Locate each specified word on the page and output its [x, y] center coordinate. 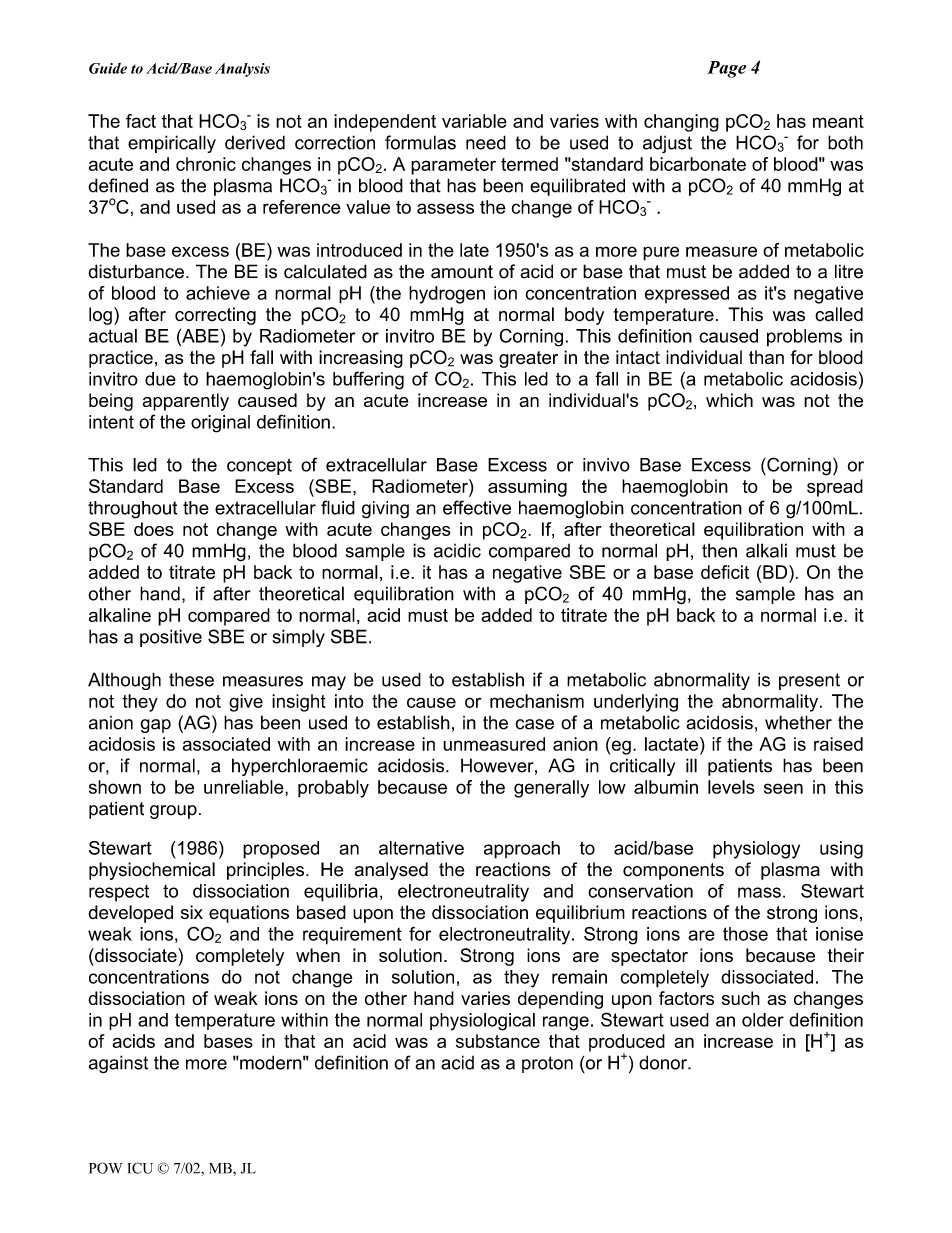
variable [474, 121]
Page [726, 69]
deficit [725, 572]
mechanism [537, 701]
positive [171, 638]
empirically [172, 144]
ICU [140, 1168]
